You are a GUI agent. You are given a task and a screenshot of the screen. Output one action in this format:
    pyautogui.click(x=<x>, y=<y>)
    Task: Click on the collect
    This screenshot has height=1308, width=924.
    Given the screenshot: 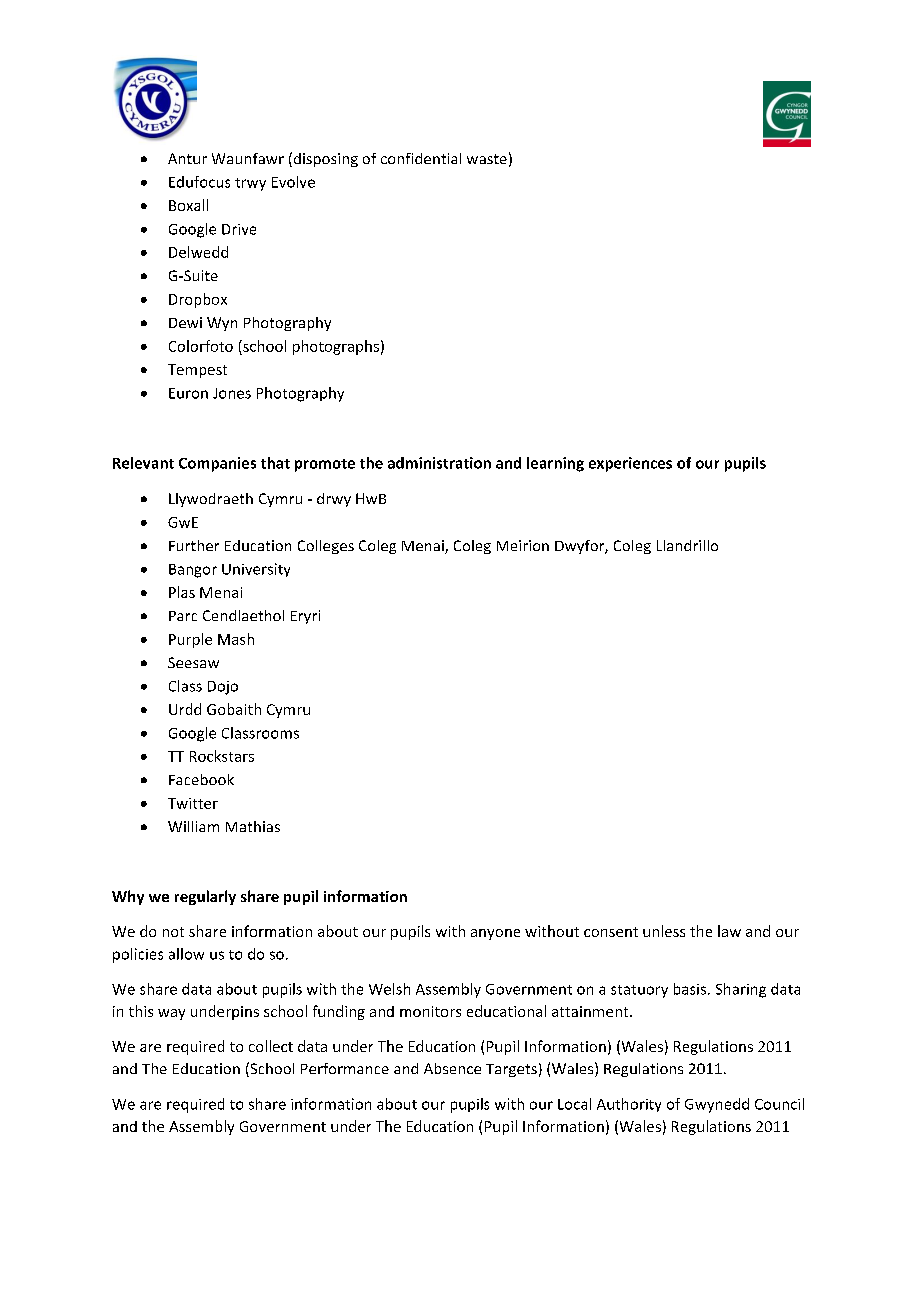 What is the action you would take?
    pyautogui.click(x=271, y=1046)
